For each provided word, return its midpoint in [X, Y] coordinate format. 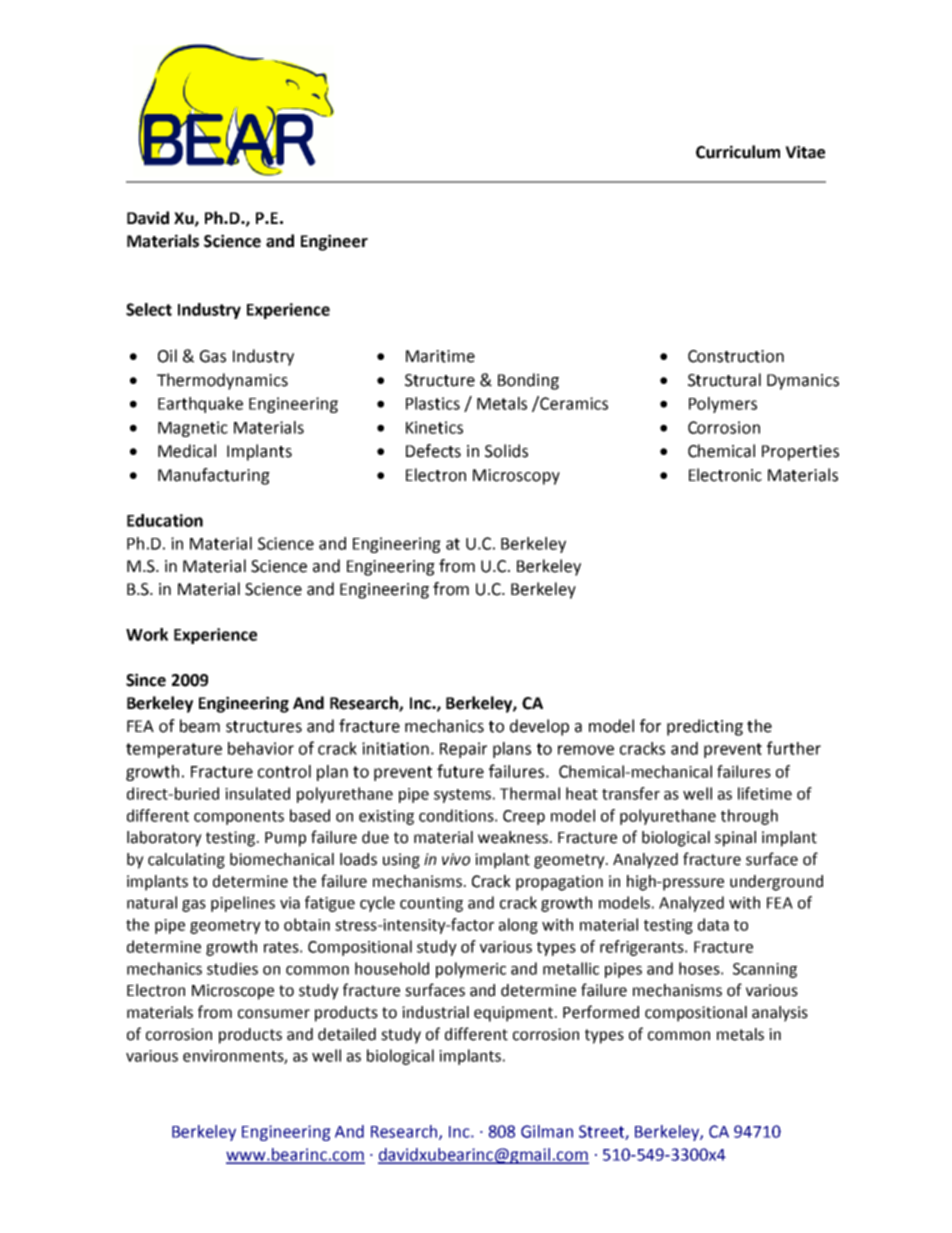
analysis [780, 1014]
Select [149, 309]
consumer [274, 1014]
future [460, 771]
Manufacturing [214, 476]
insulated [257, 793]
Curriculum [738, 152]
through [749, 817]
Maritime [440, 356]
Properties [800, 453]
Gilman [547, 1131]
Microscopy [516, 477]
